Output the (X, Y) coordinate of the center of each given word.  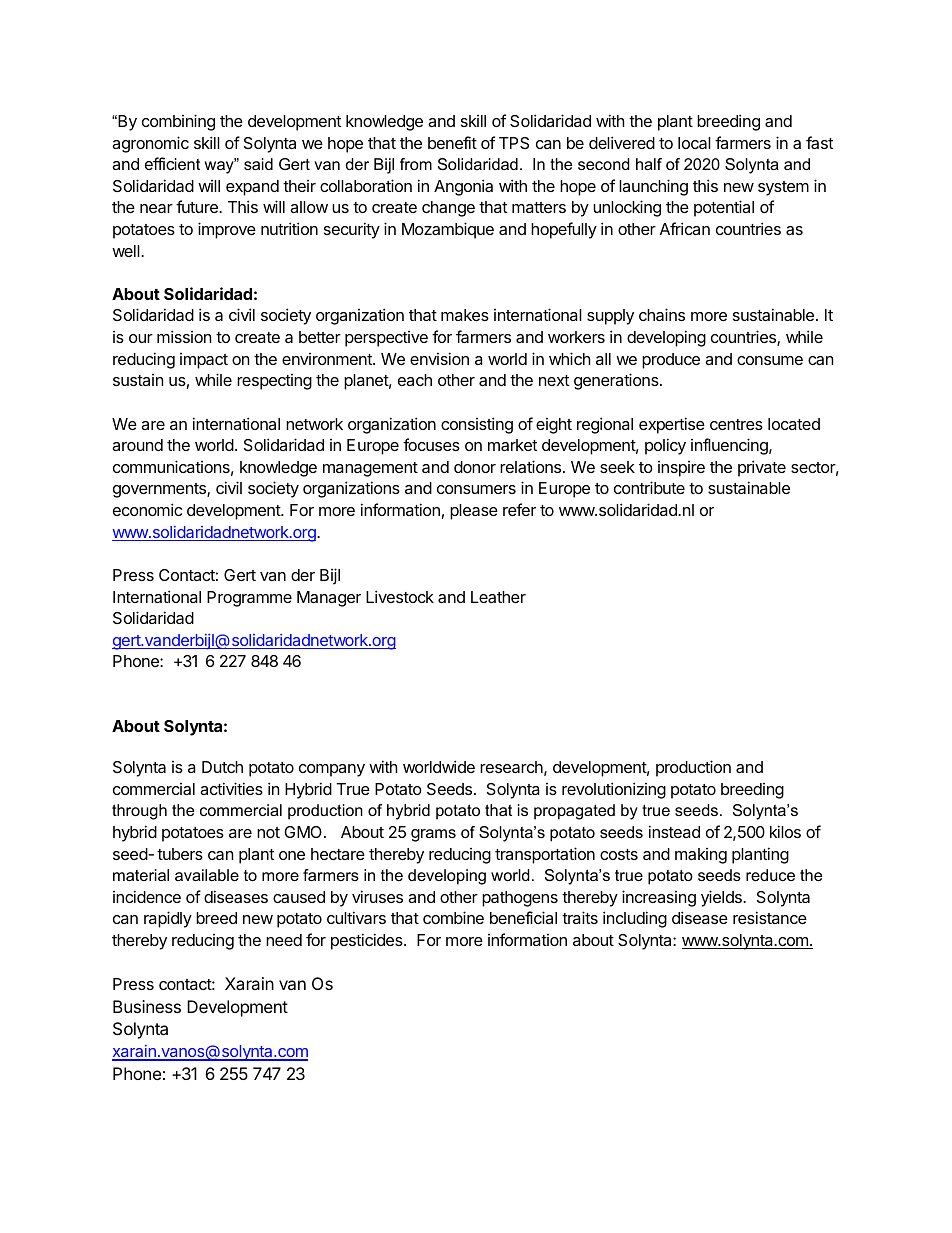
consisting (477, 425)
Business (147, 1006)
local (694, 143)
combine (453, 917)
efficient (172, 163)
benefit (452, 142)
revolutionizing (614, 790)
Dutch (222, 767)
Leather (498, 597)
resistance (770, 917)
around (137, 445)
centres (736, 424)
